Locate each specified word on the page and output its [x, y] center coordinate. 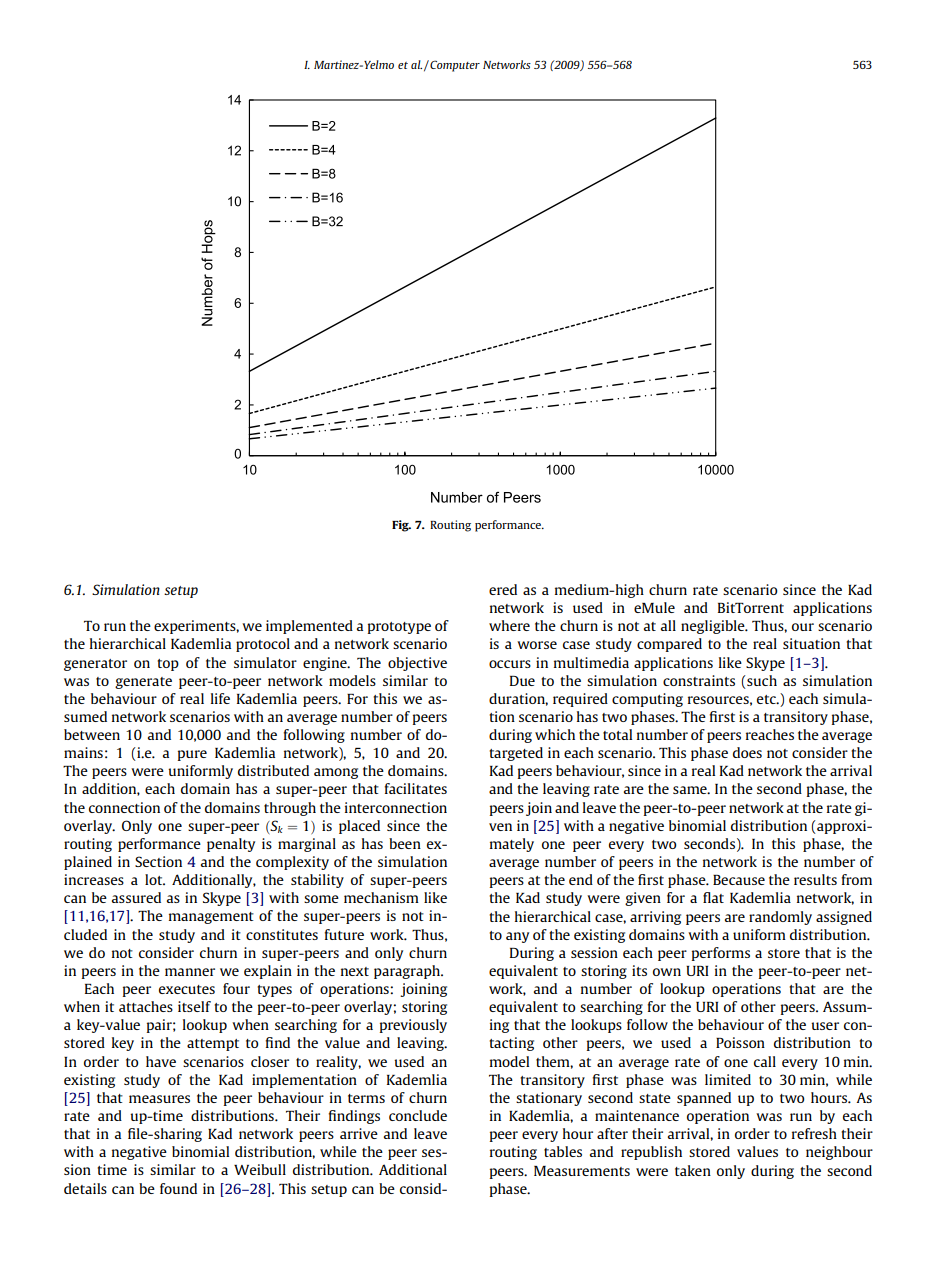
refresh [814, 1133]
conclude [418, 1115]
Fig [401, 526]
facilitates [416, 788]
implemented [309, 627]
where [509, 625]
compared [669, 645]
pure [192, 755]
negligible [714, 627]
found [178, 1188]
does [747, 752]
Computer [454, 66]
